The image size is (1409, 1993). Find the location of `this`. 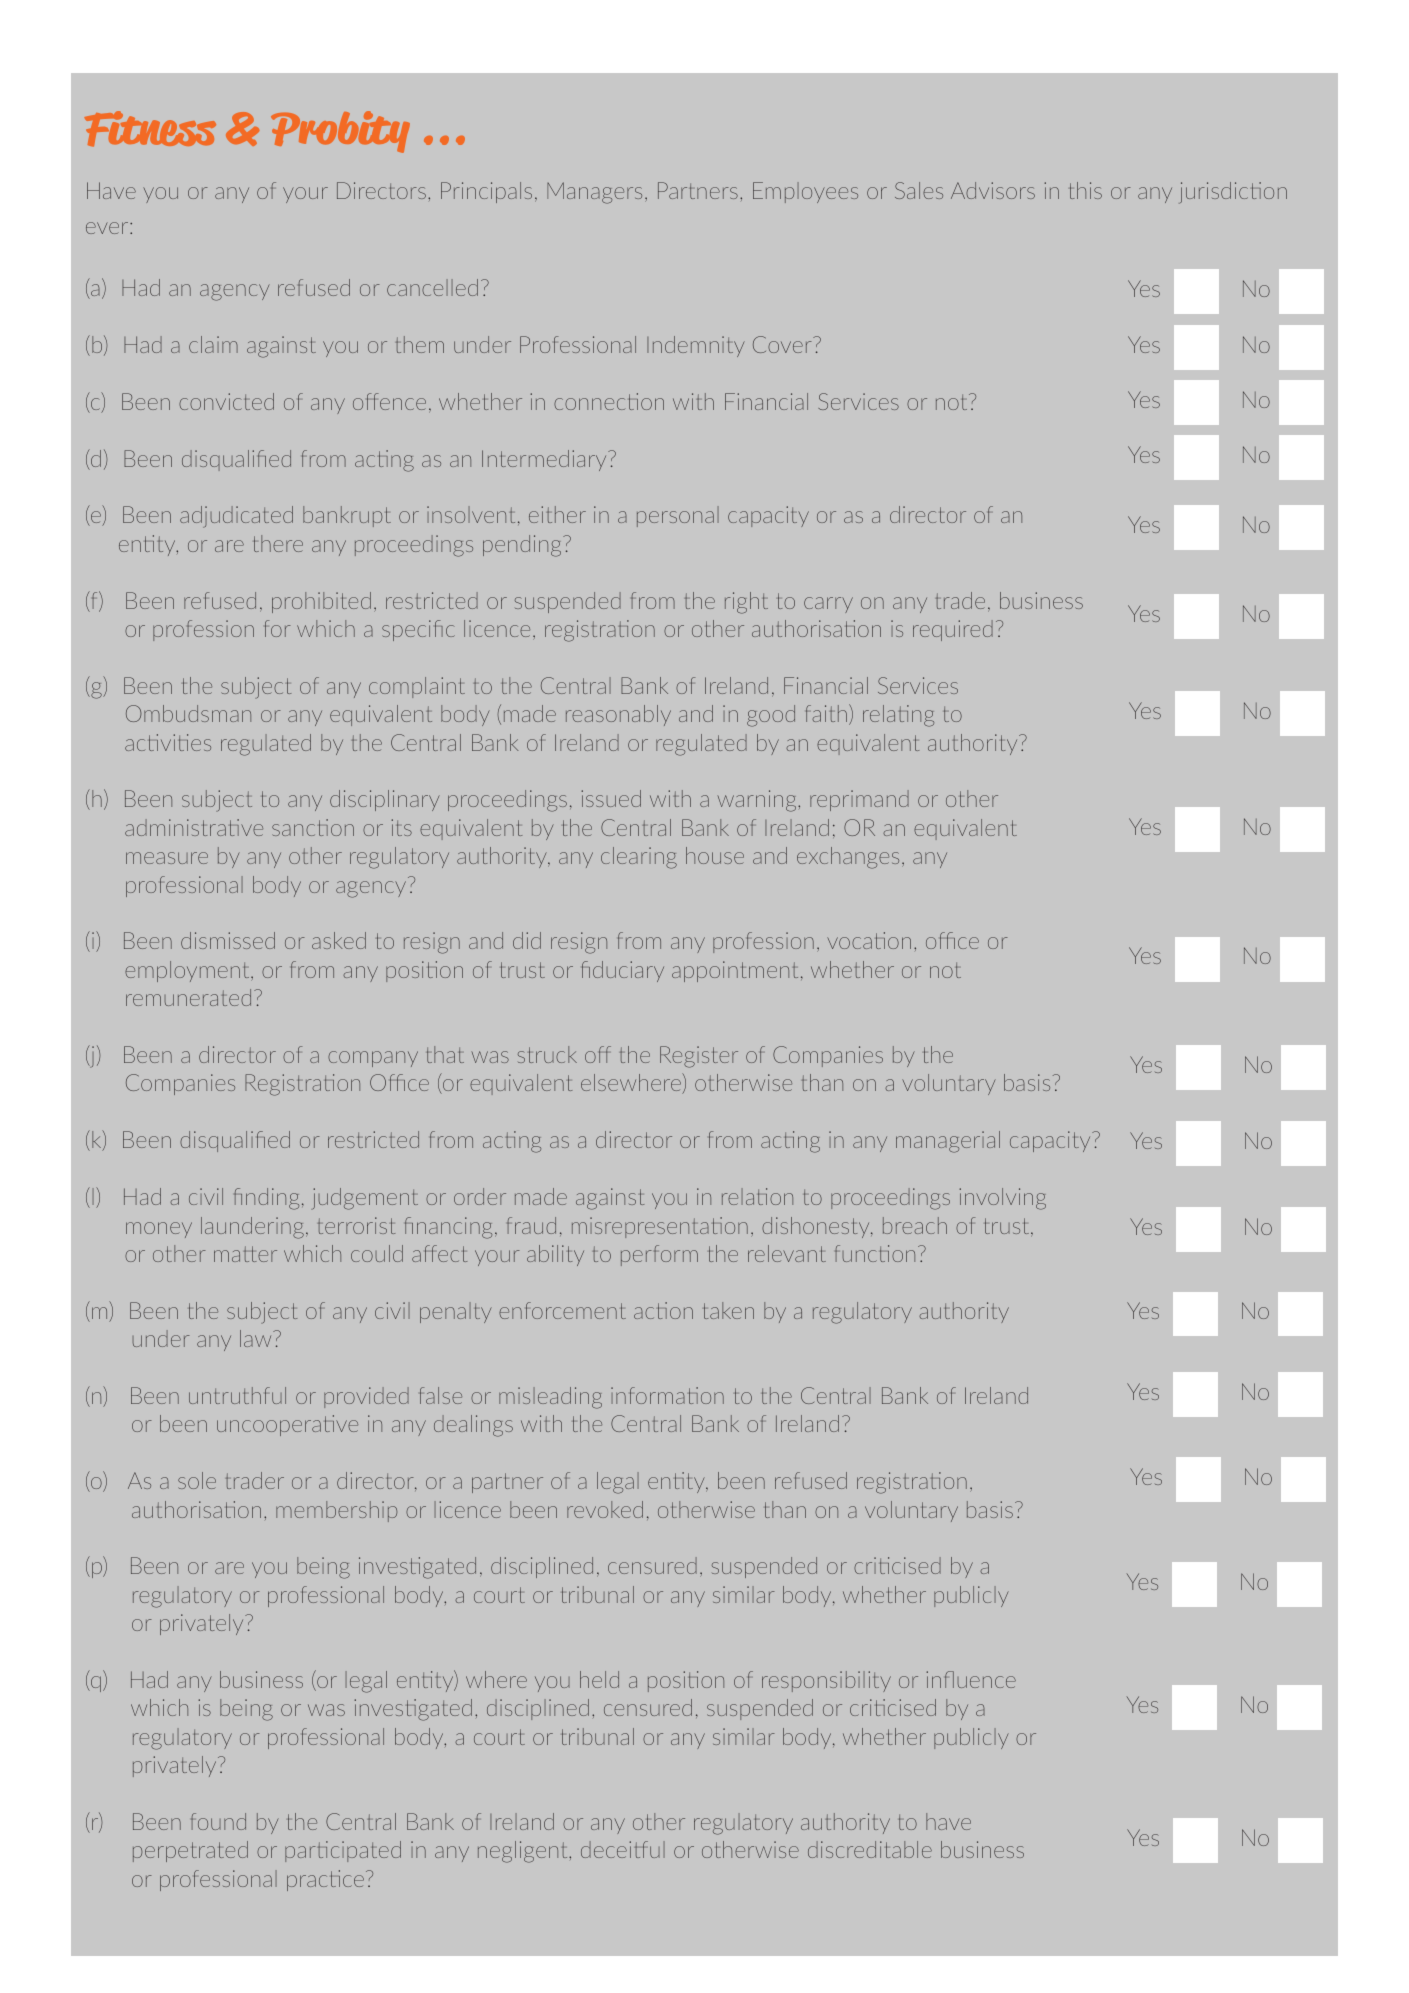

this is located at coordinates (1086, 190).
